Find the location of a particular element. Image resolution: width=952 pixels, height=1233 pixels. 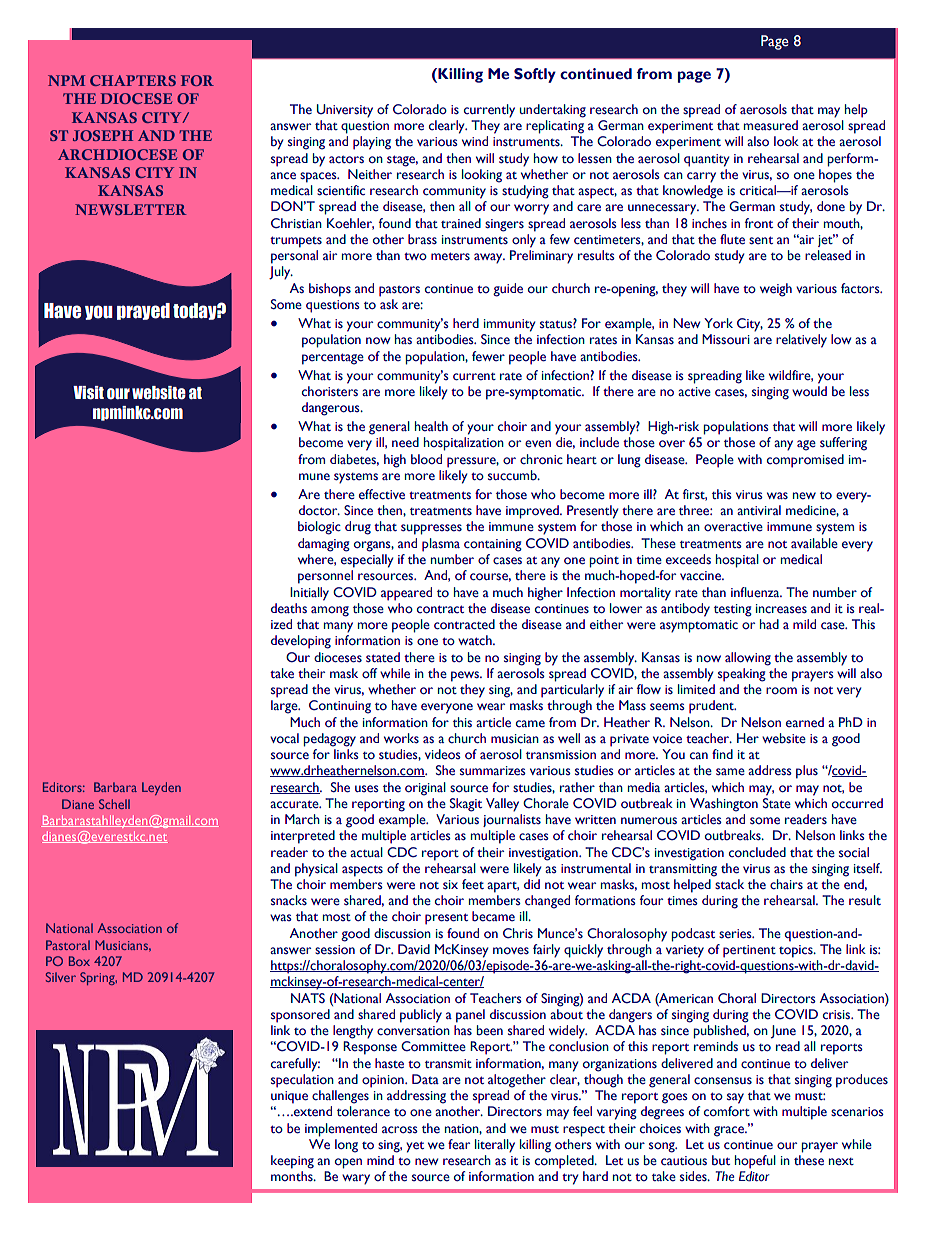

Visit is located at coordinates (88, 393).
